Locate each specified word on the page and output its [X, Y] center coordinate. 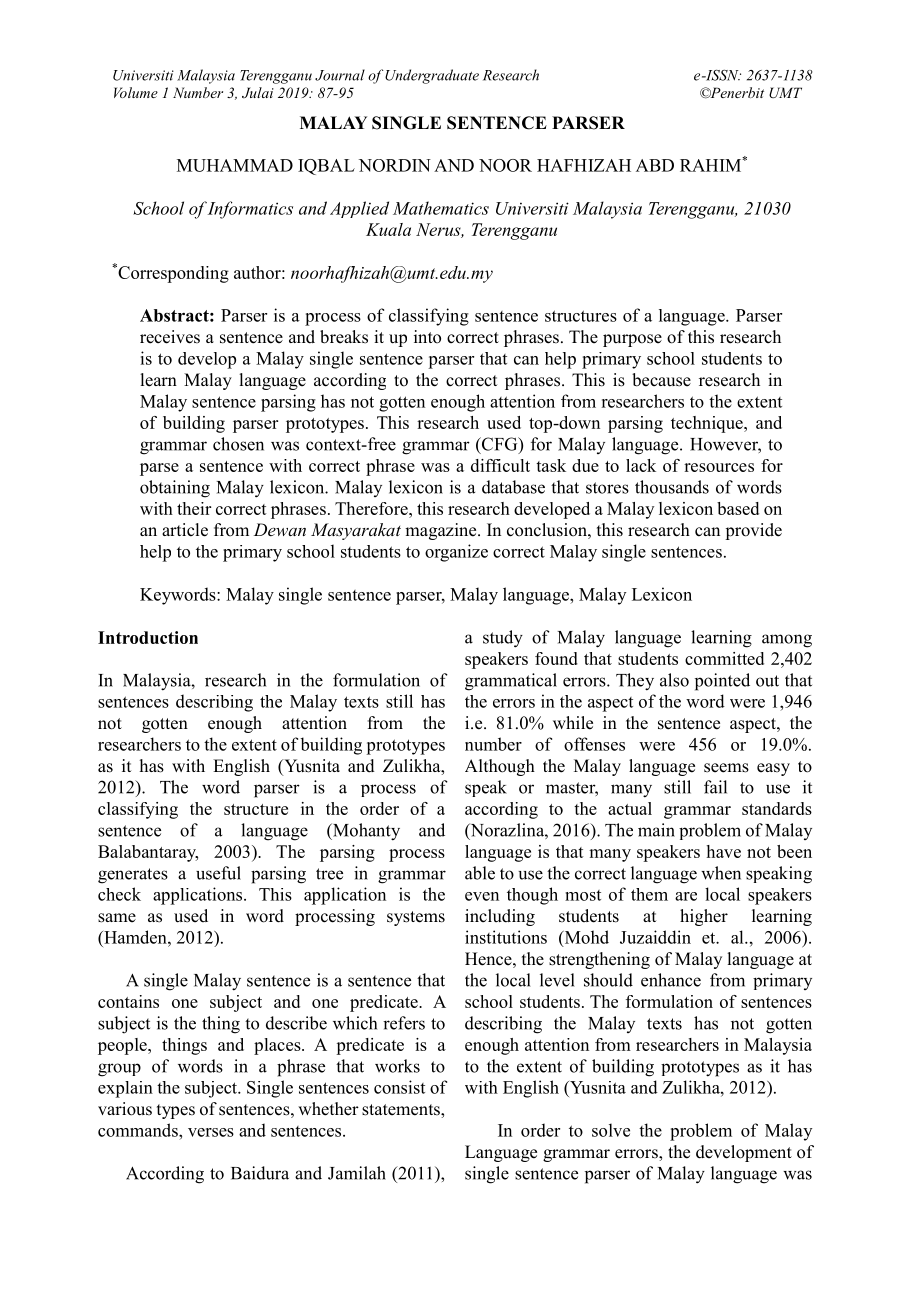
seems [726, 768]
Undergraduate [432, 76]
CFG [500, 445]
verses [211, 1132]
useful [218, 873]
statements [402, 1111]
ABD [655, 165]
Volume [136, 92]
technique [708, 424]
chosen [238, 444]
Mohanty [365, 832]
